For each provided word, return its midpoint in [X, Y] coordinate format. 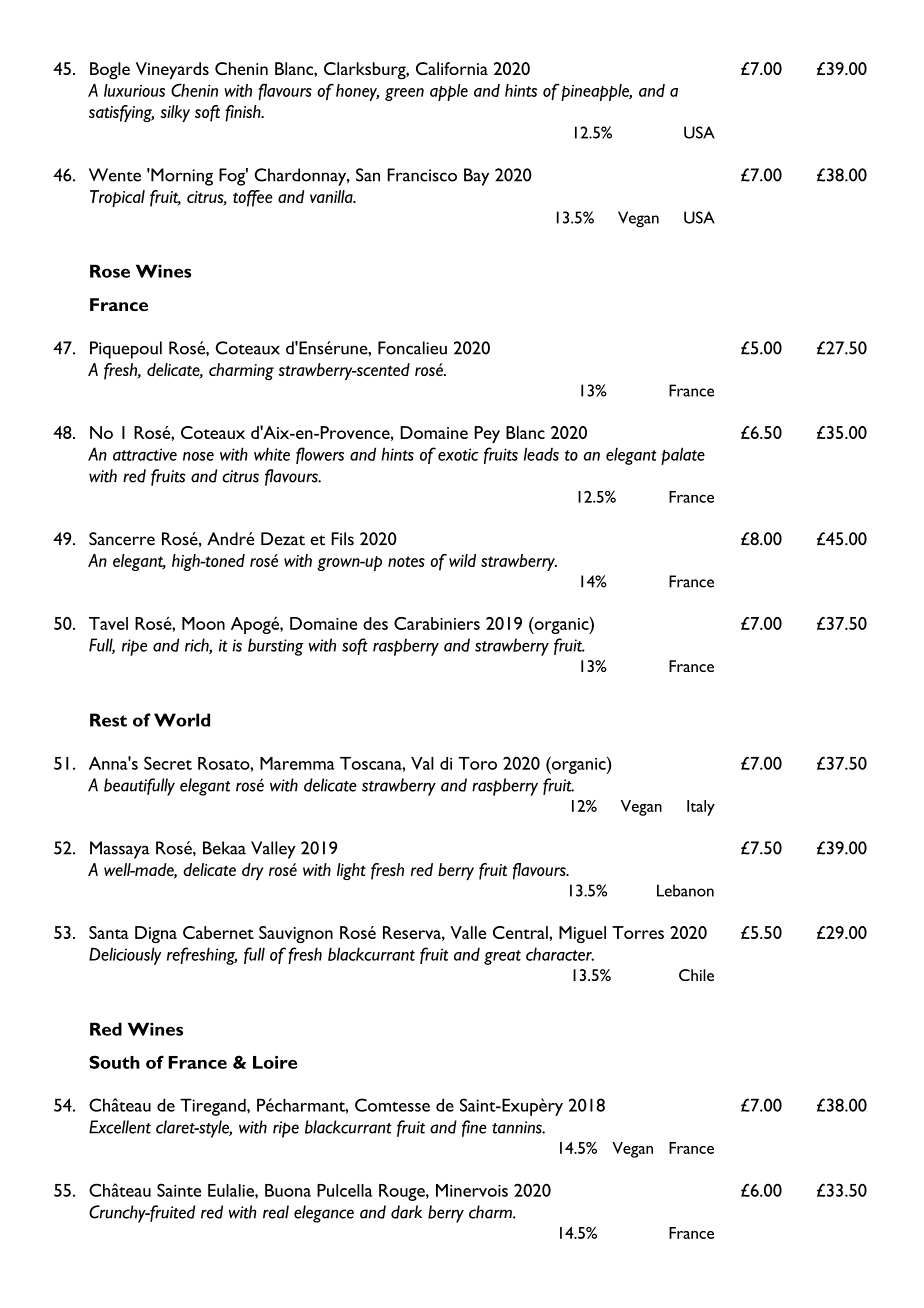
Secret [168, 763]
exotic [458, 454]
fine [474, 1128]
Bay [476, 177]
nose [198, 456]
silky [175, 113]
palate [683, 456]
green [404, 94]
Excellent [120, 1127]
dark [406, 1212]
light [351, 871]
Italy [701, 808]
